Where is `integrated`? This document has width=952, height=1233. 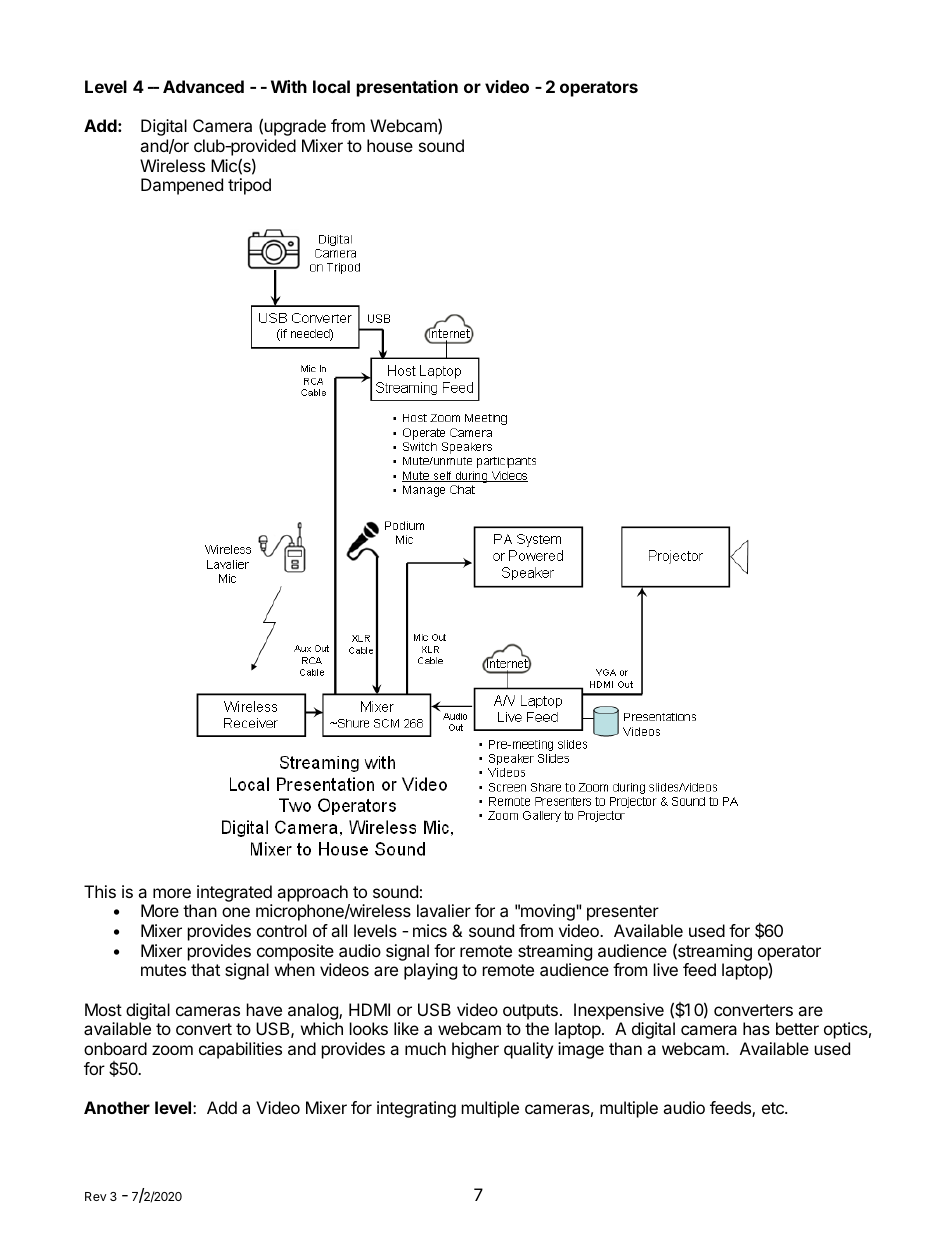 integrated is located at coordinates (234, 893).
